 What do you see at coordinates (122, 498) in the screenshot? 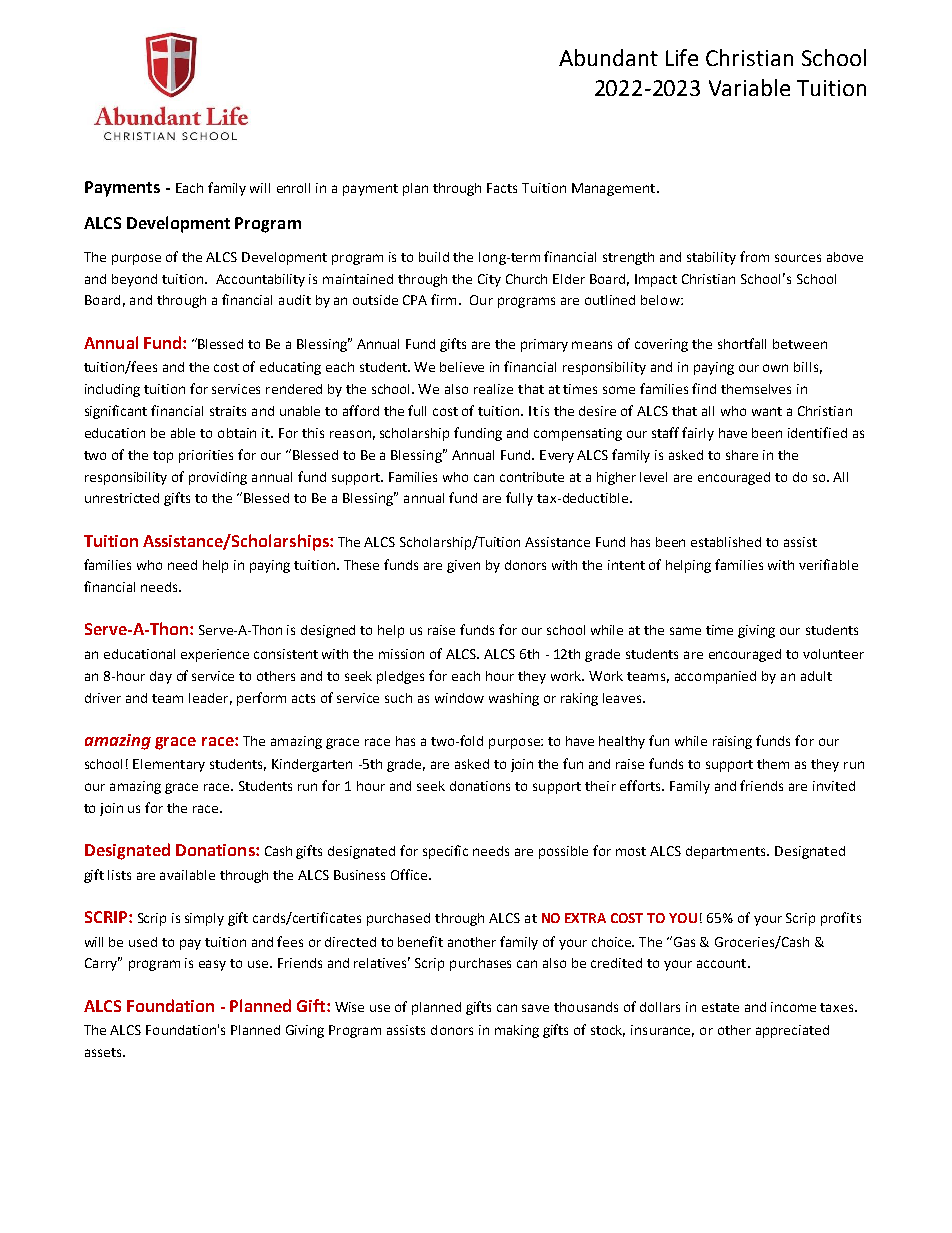
I see `unrestricted` at bounding box center [122, 498].
